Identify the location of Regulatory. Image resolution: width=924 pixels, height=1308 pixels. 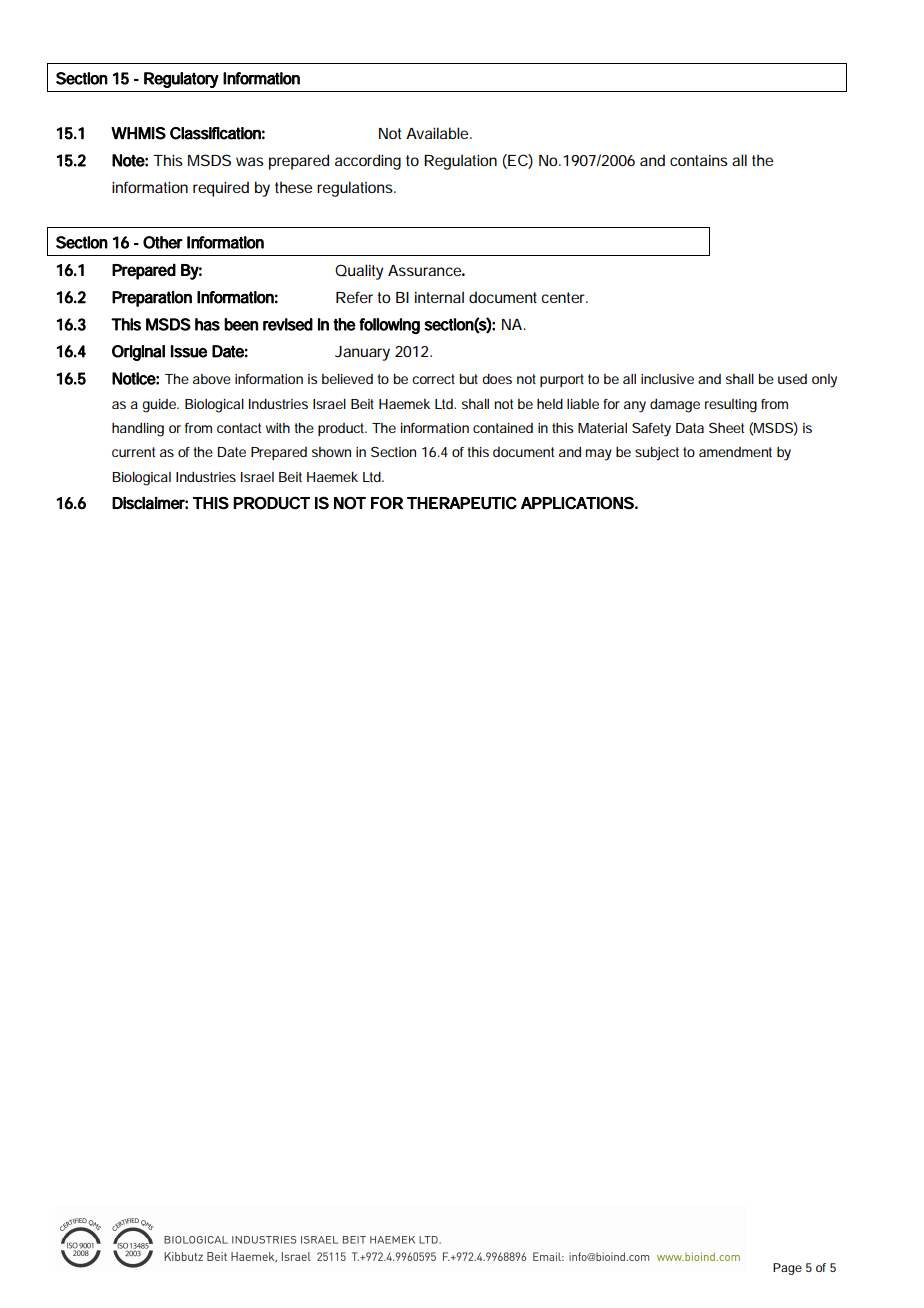
(181, 80).
